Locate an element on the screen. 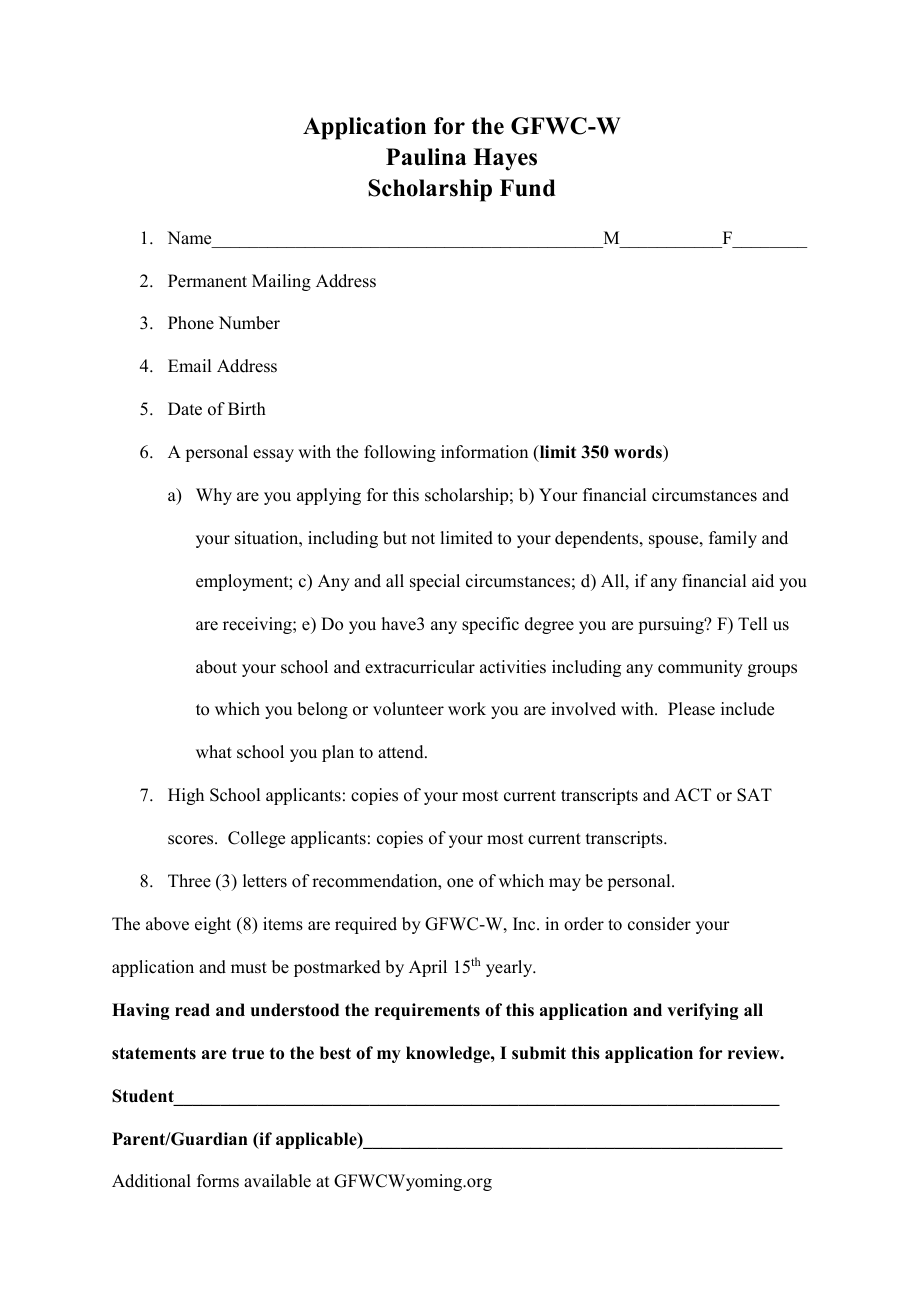 This screenshot has width=924, height=1308. about is located at coordinates (216, 667).
